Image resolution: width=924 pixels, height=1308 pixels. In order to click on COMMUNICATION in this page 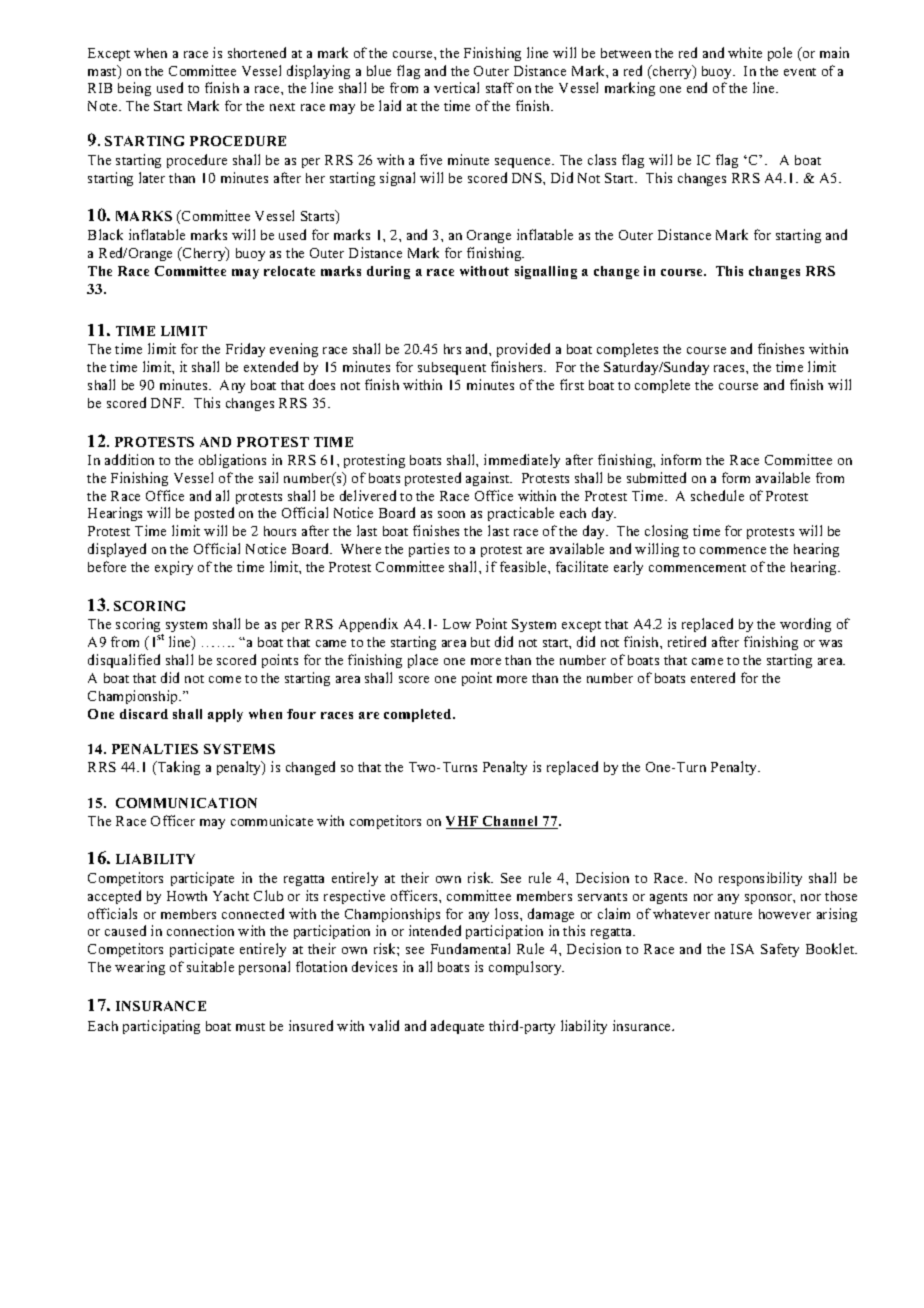, I will do `click(186, 803)`.
